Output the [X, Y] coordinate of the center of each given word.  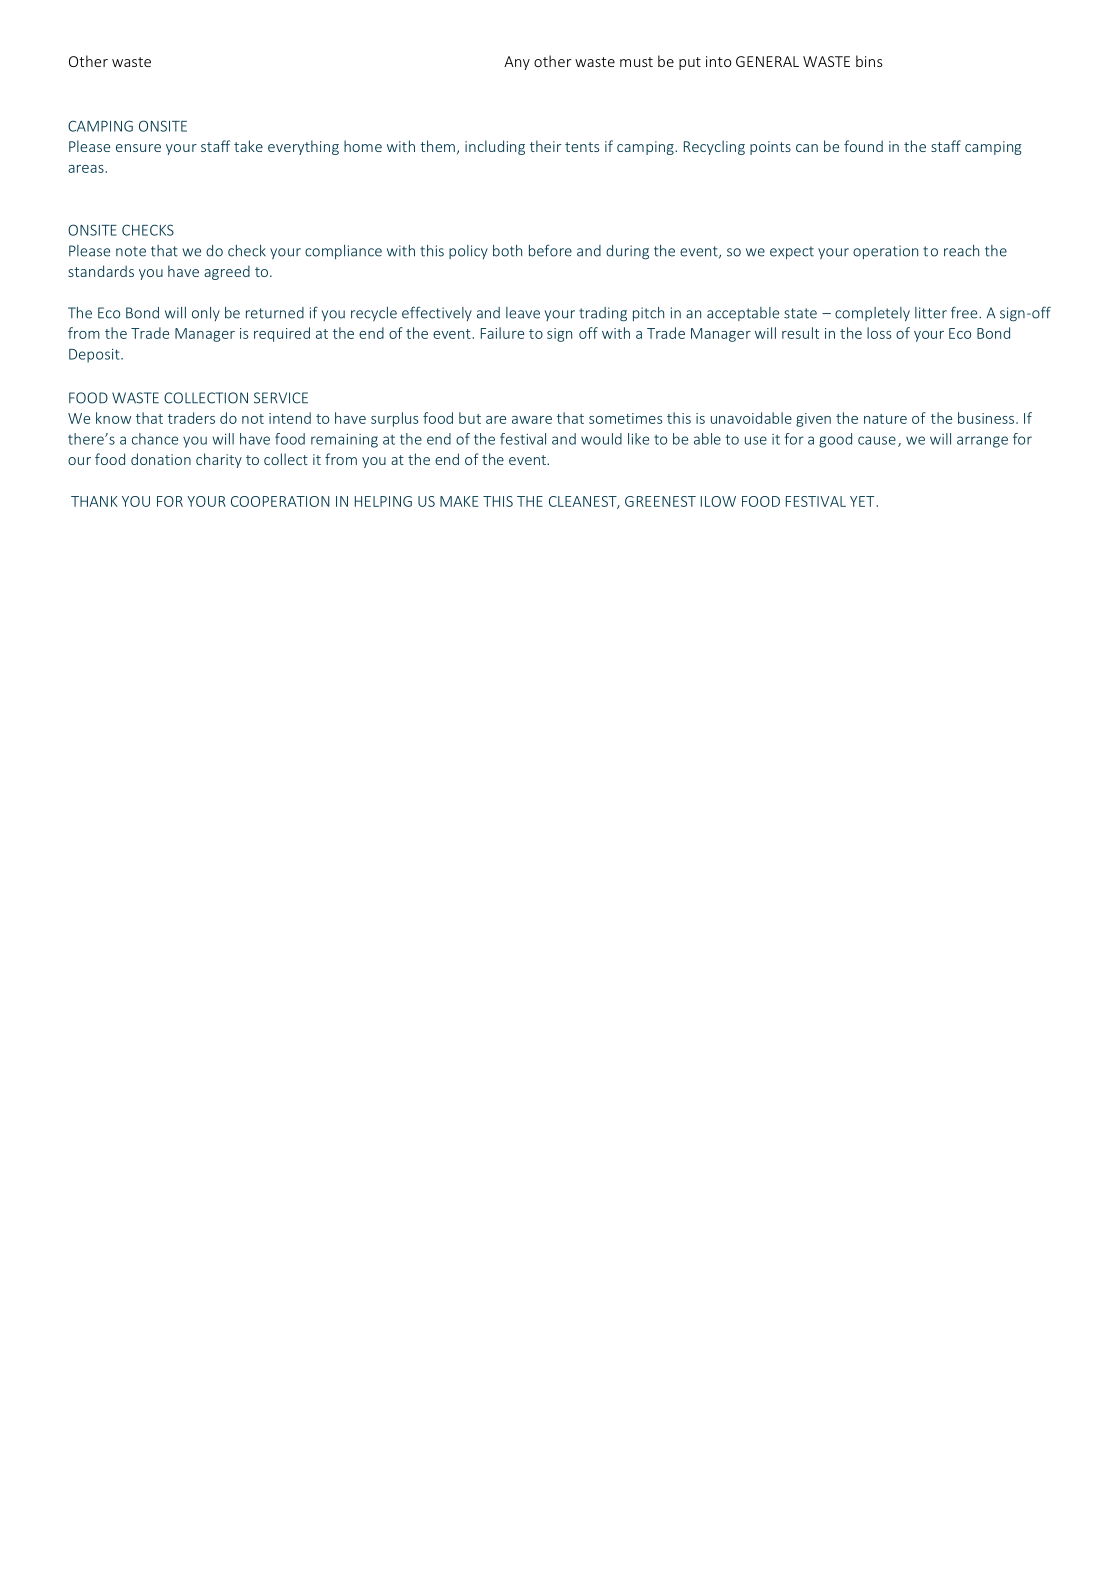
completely [872, 314]
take [248, 146]
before [550, 250]
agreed [227, 272]
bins [869, 61]
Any [517, 63]
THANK [94, 501]
